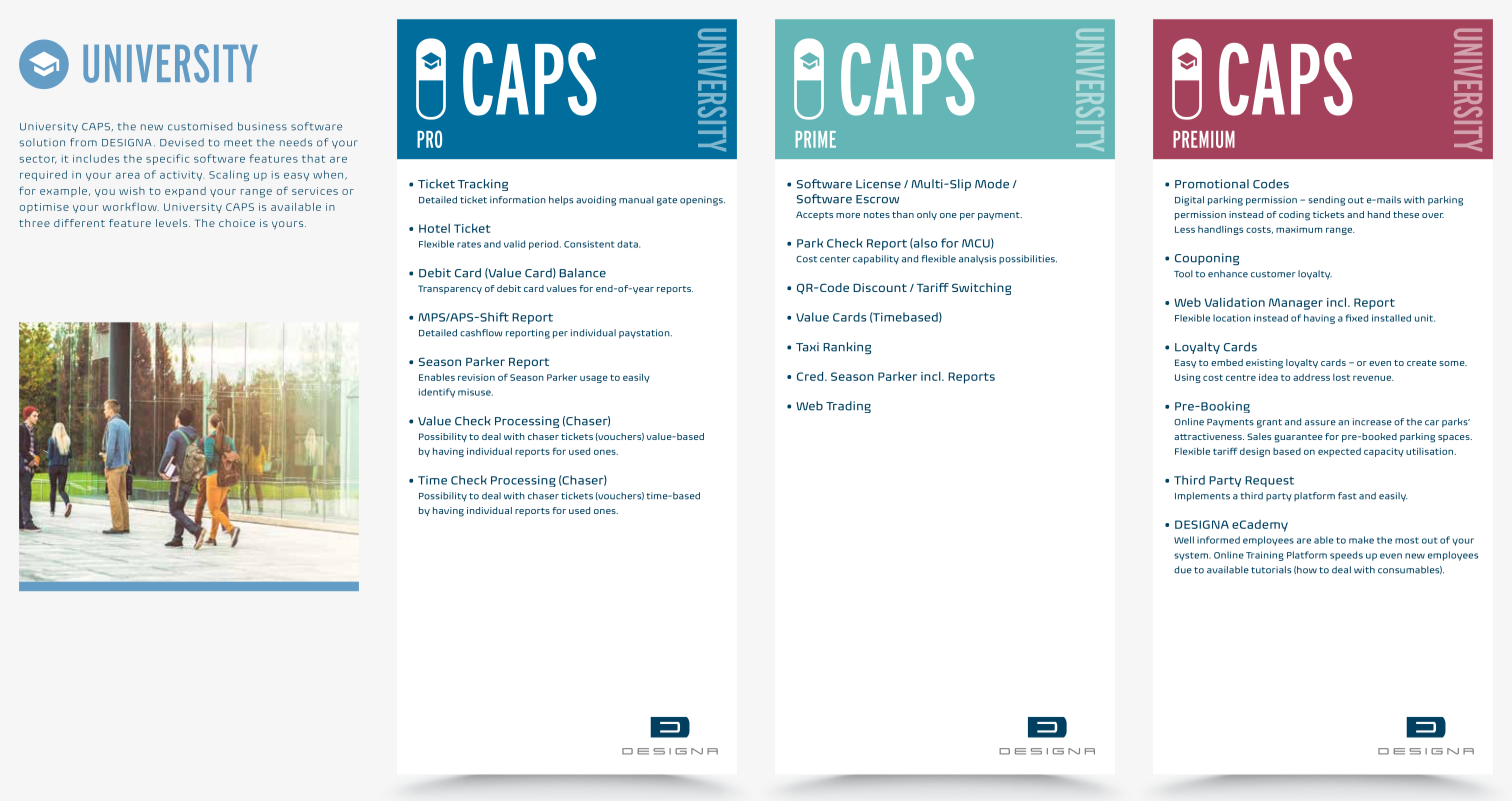 This screenshot has height=801, width=1512. Describe the element at coordinates (437, 393) in the screenshot. I see `identify` at that location.
